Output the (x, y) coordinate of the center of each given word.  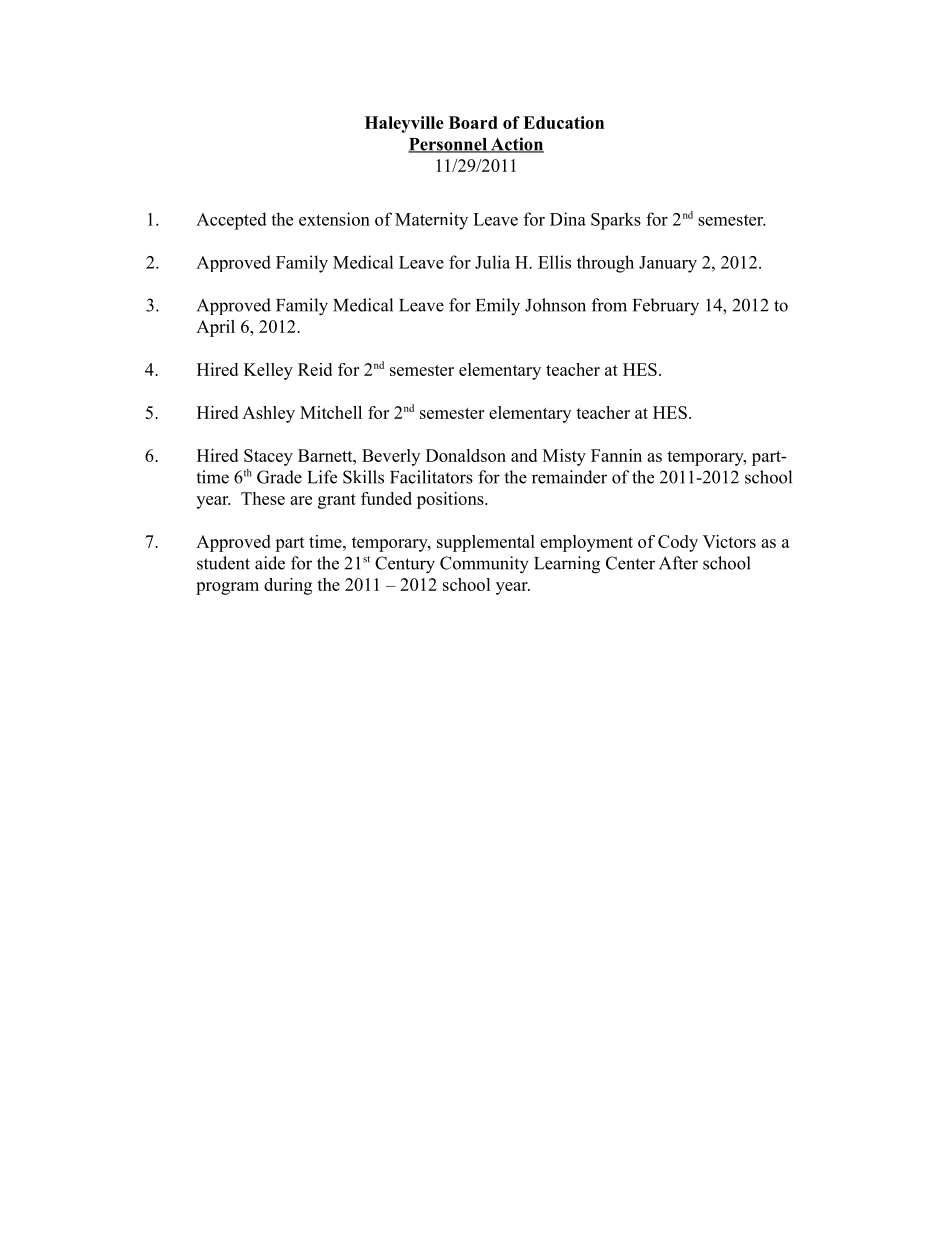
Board (473, 122)
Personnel (448, 145)
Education (563, 122)
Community (484, 565)
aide (270, 563)
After (678, 563)
